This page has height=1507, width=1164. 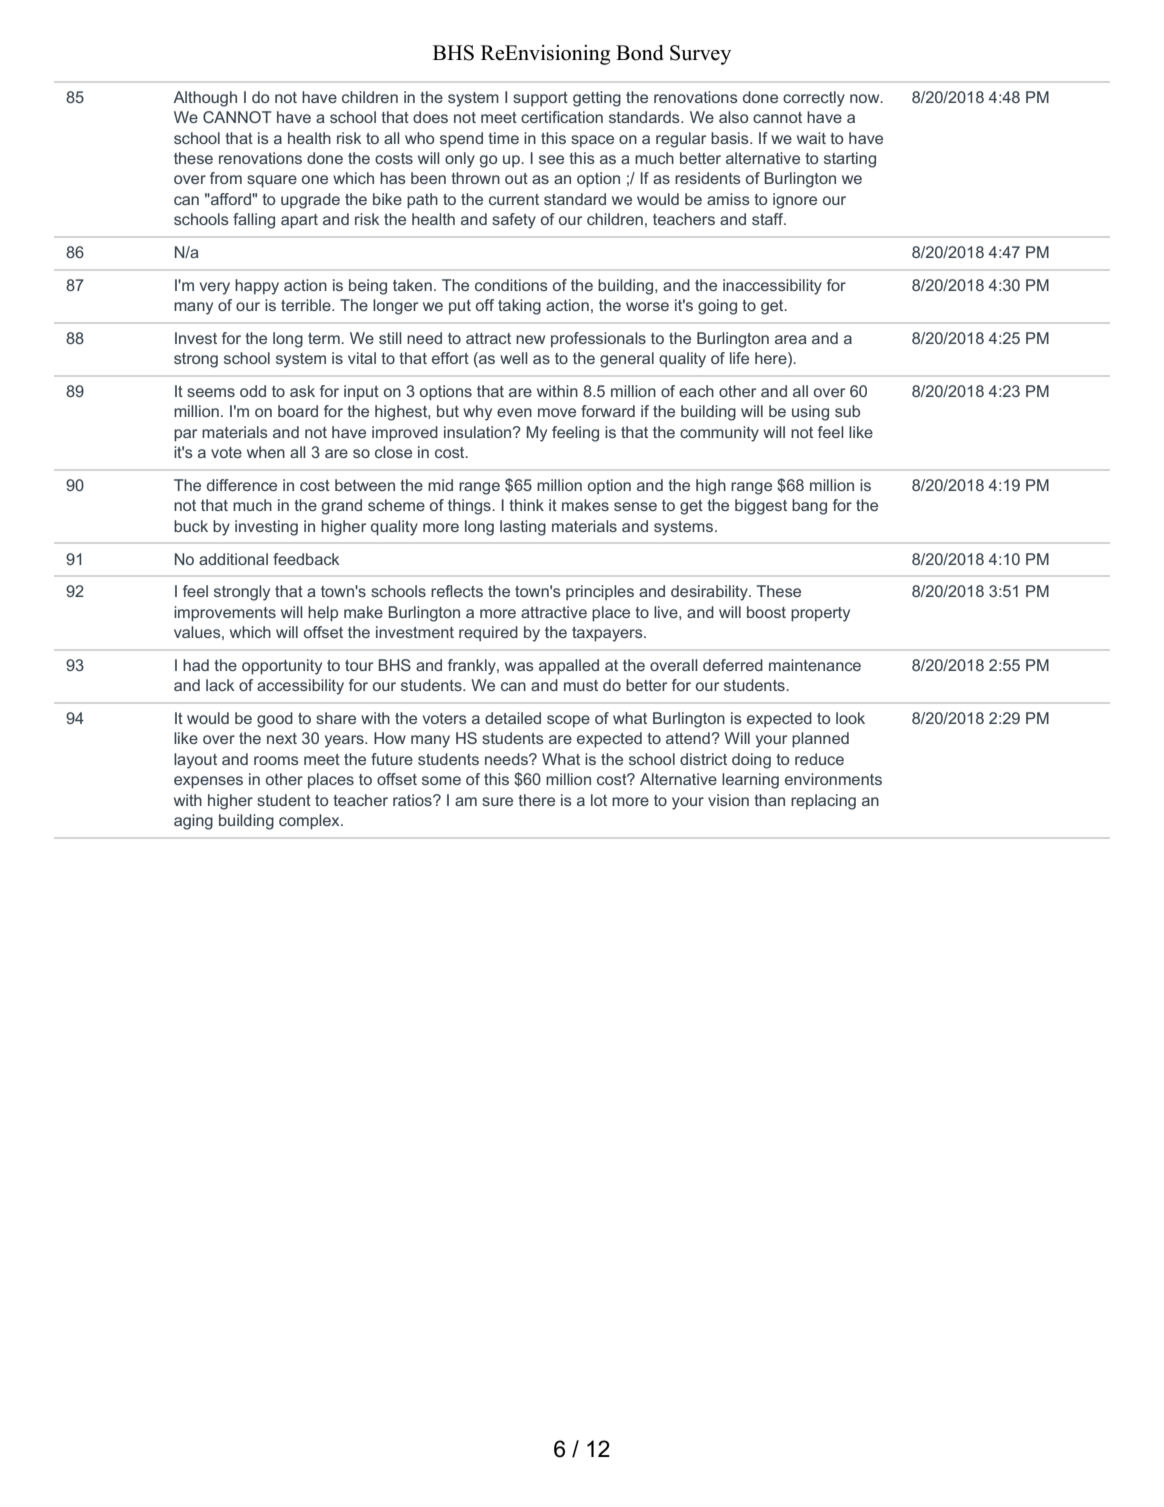 I want to click on support, so click(x=540, y=99).
